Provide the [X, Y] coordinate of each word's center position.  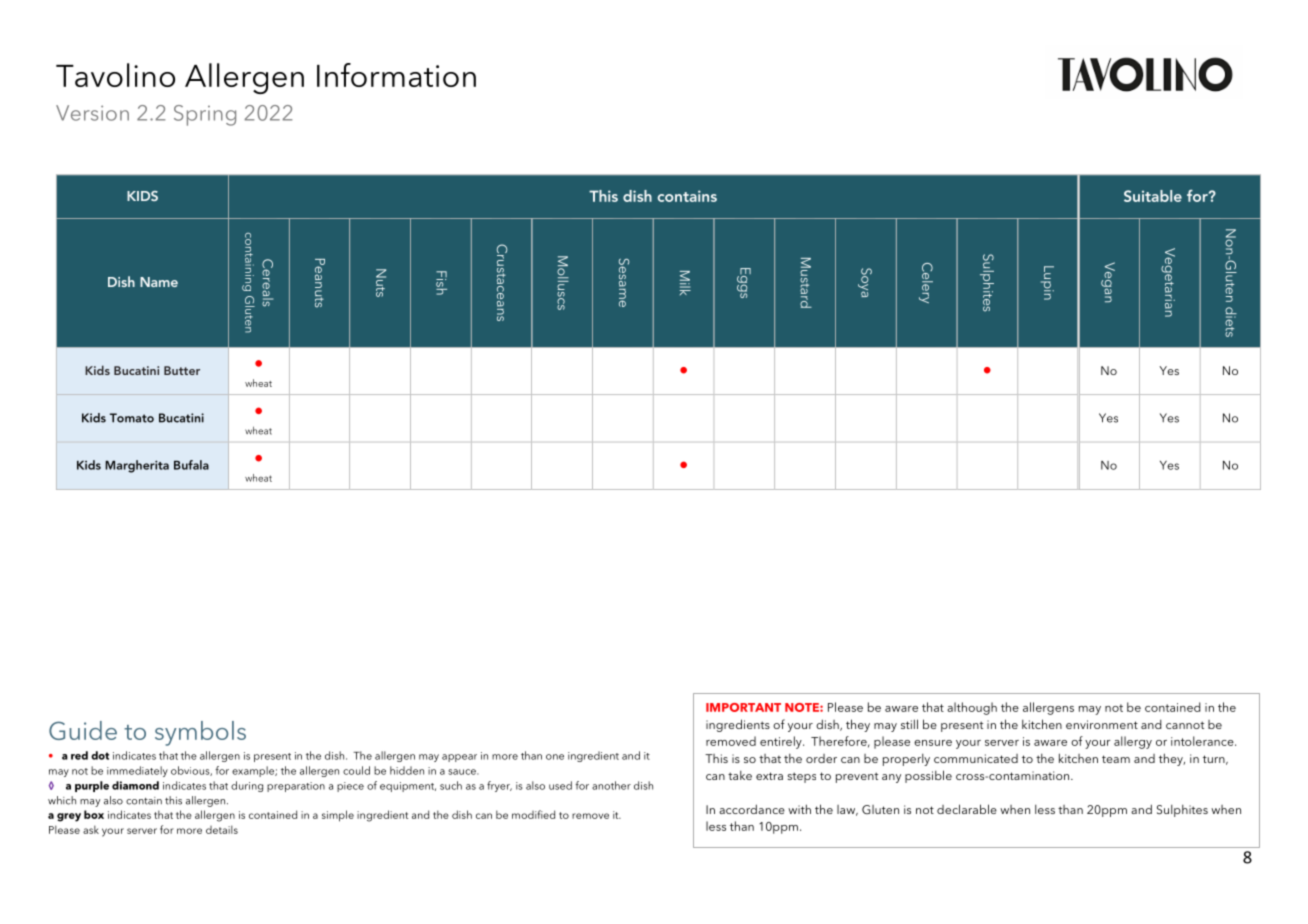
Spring [205, 115]
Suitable [1153, 196]
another [611, 785]
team [1116, 759]
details [222, 829]
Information [396, 75]
